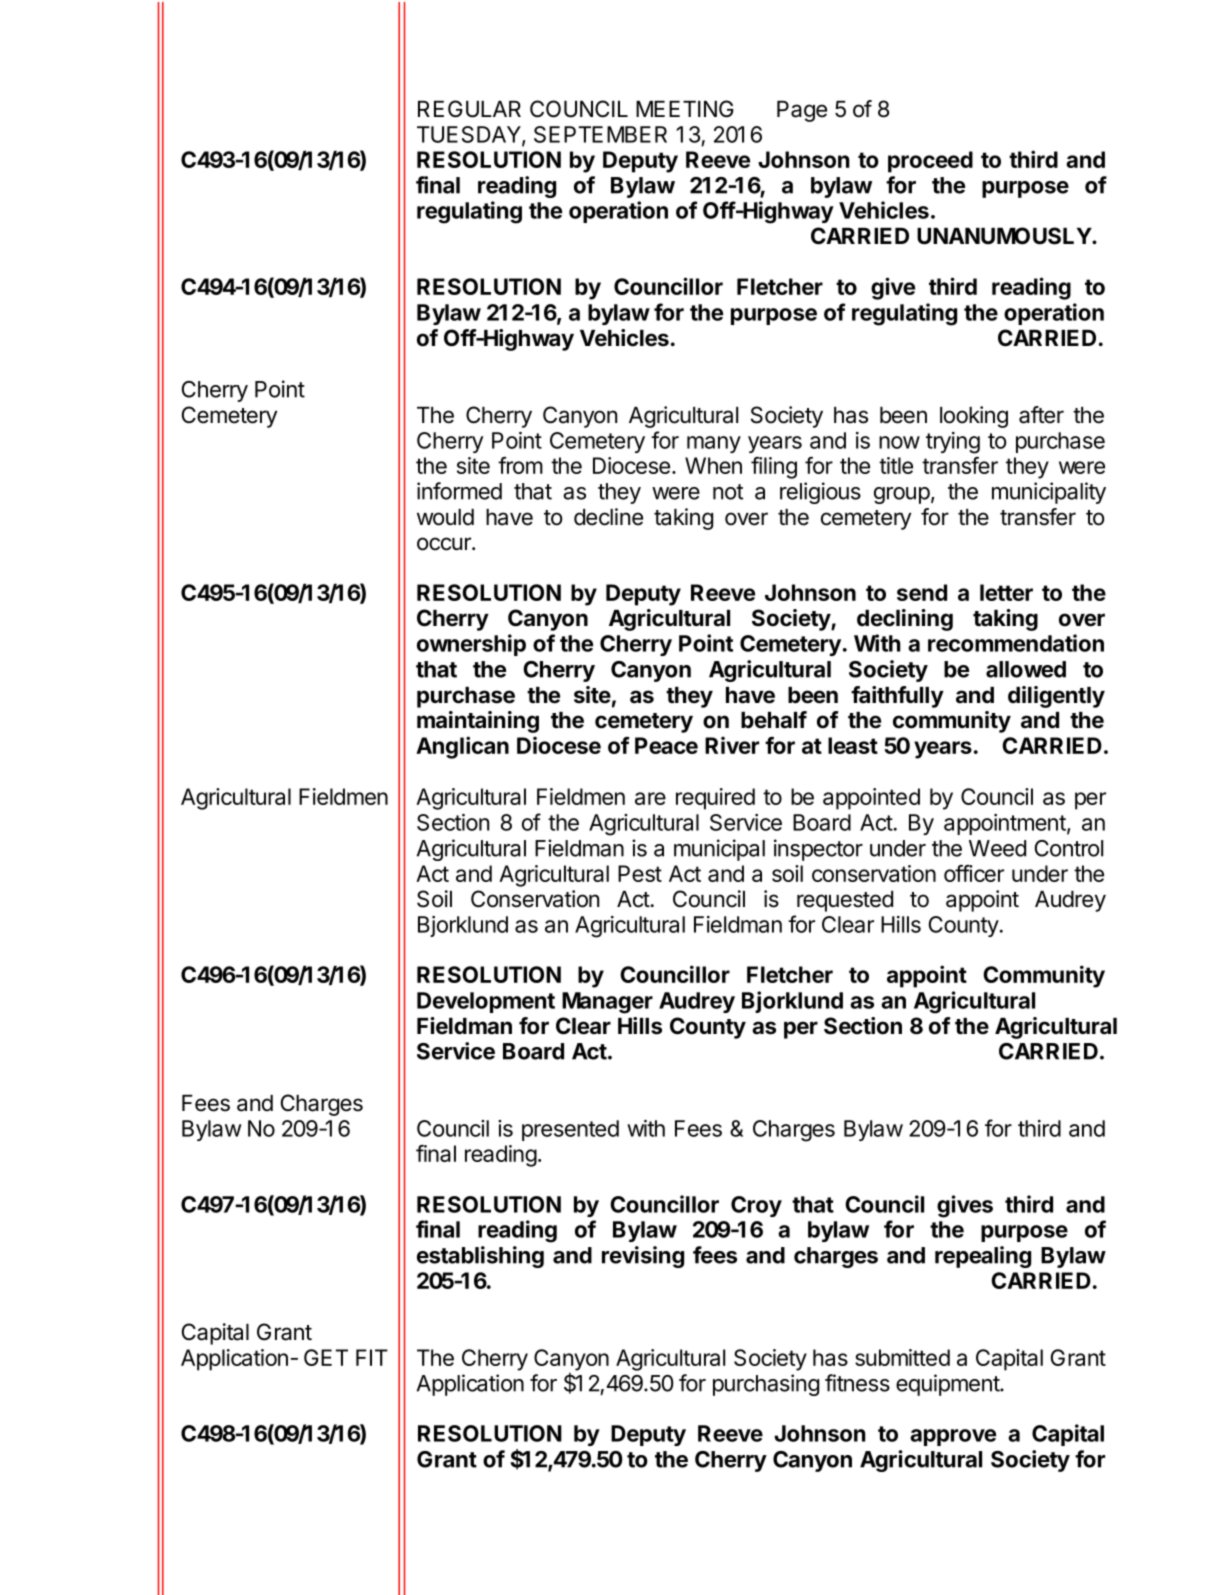 Image resolution: width=1232 pixels, height=1595 pixels. What do you see at coordinates (974, 873) in the image?
I see `officer` at bounding box center [974, 873].
